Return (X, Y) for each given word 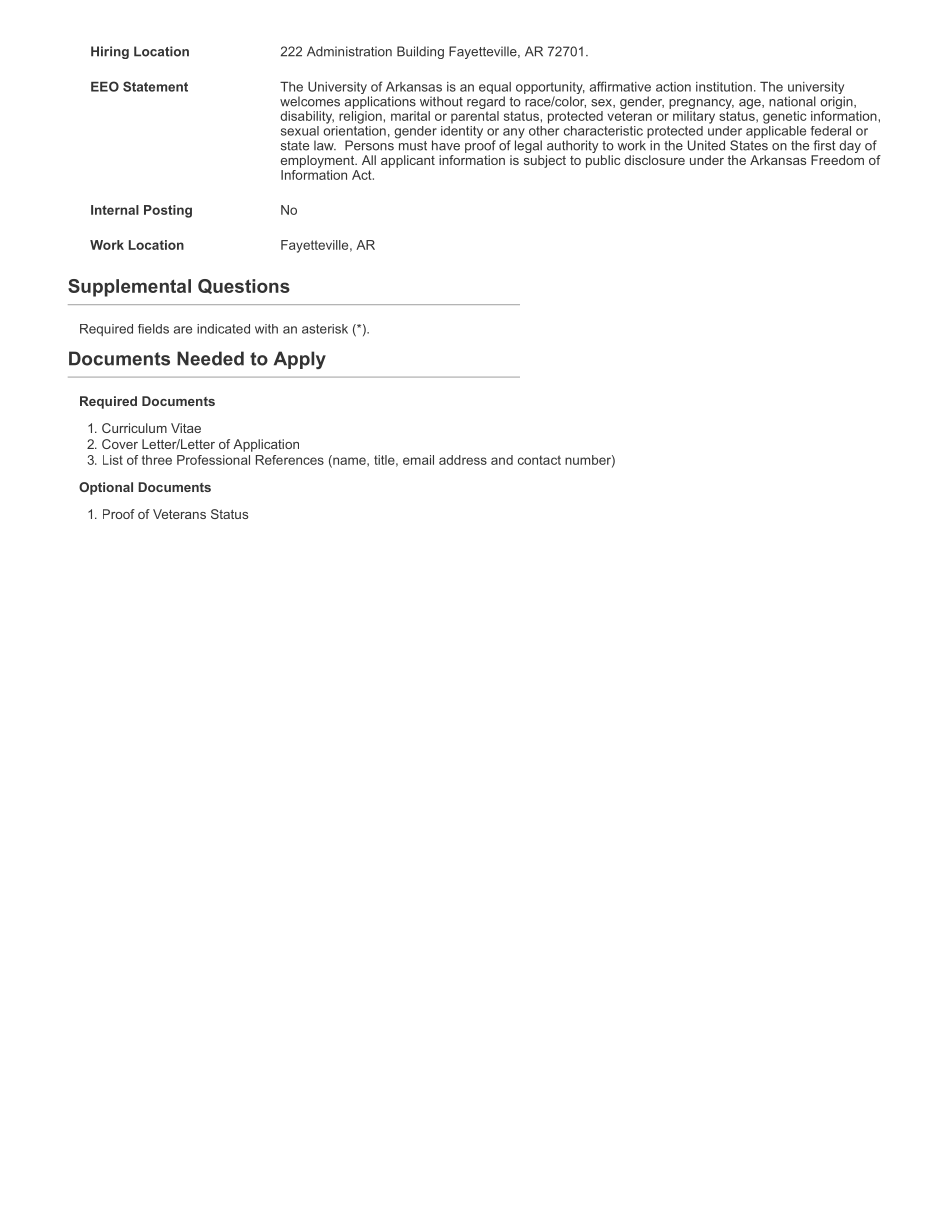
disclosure (654, 160)
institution (724, 87)
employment (319, 161)
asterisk (325, 329)
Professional (213, 460)
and (502, 460)
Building (420, 52)
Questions (244, 286)
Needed (210, 358)
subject (545, 161)
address (463, 460)
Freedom (837, 160)
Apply (300, 360)
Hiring (110, 52)
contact (539, 460)
